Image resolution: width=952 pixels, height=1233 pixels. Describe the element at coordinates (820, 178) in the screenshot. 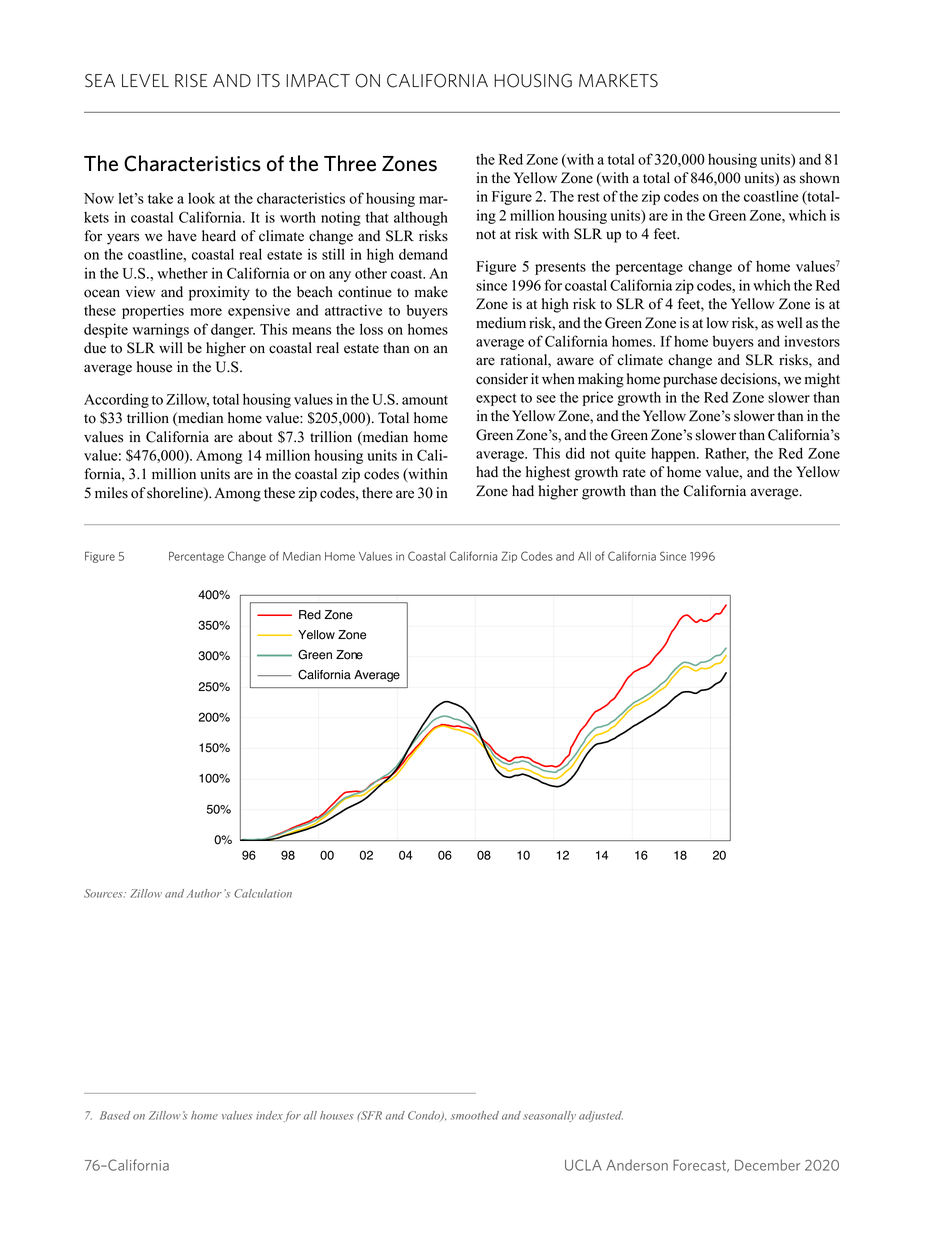

I see `shown` at that location.
